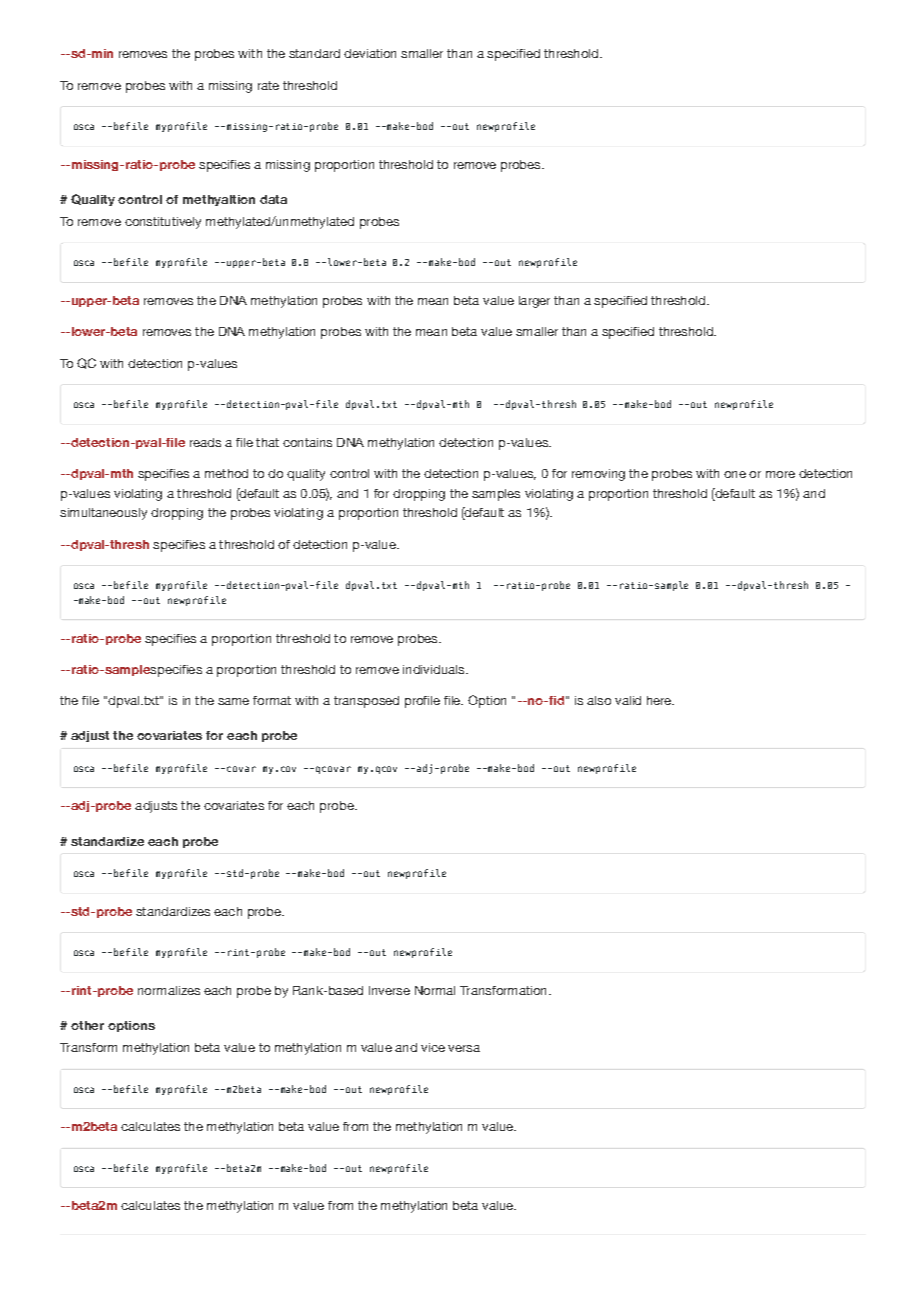 This document has height=1307, width=924. I want to click on other, so click(87, 1025).
